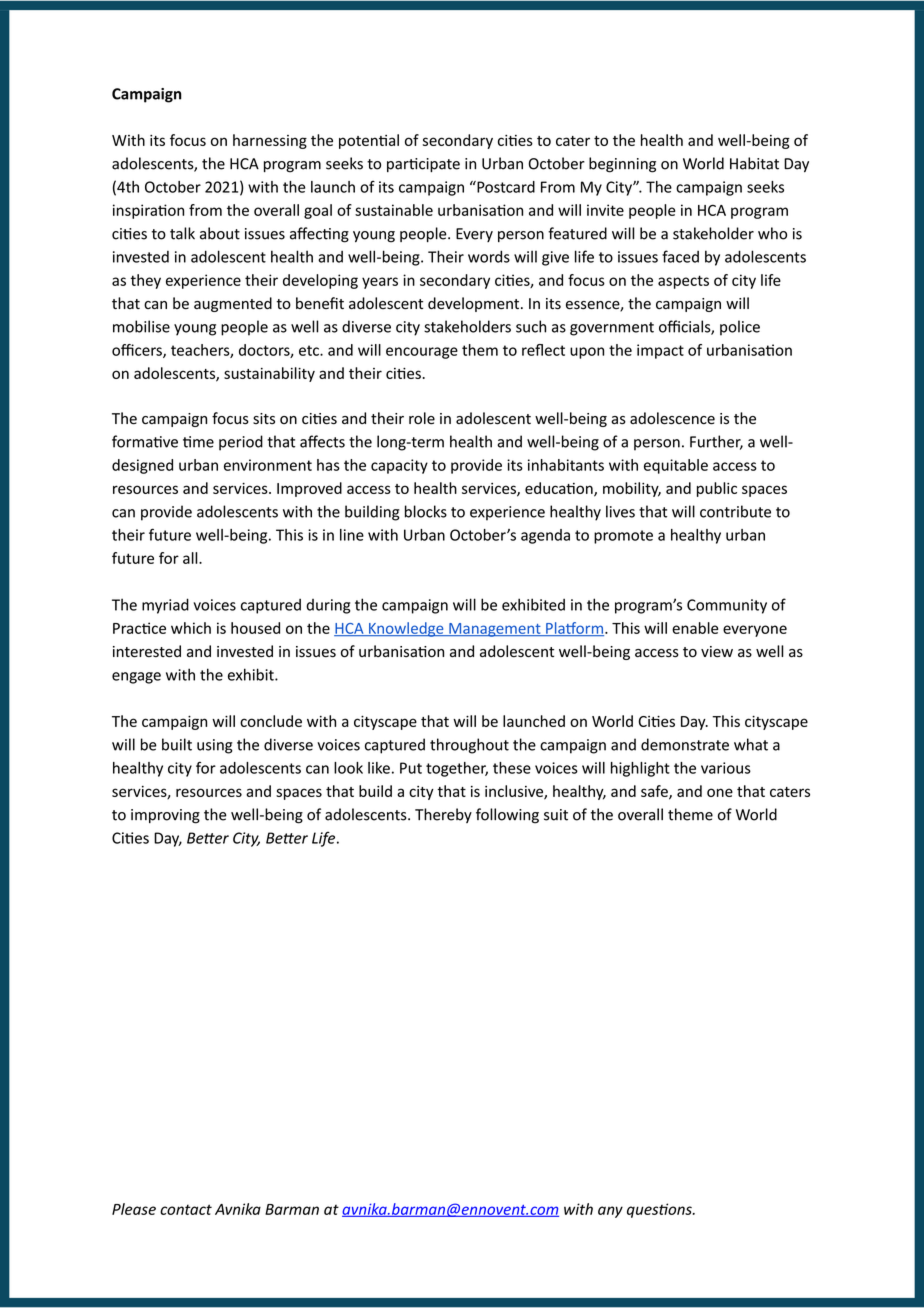 The height and width of the document is (1308, 924). I want to click on adolescence, so click(672, 418).
